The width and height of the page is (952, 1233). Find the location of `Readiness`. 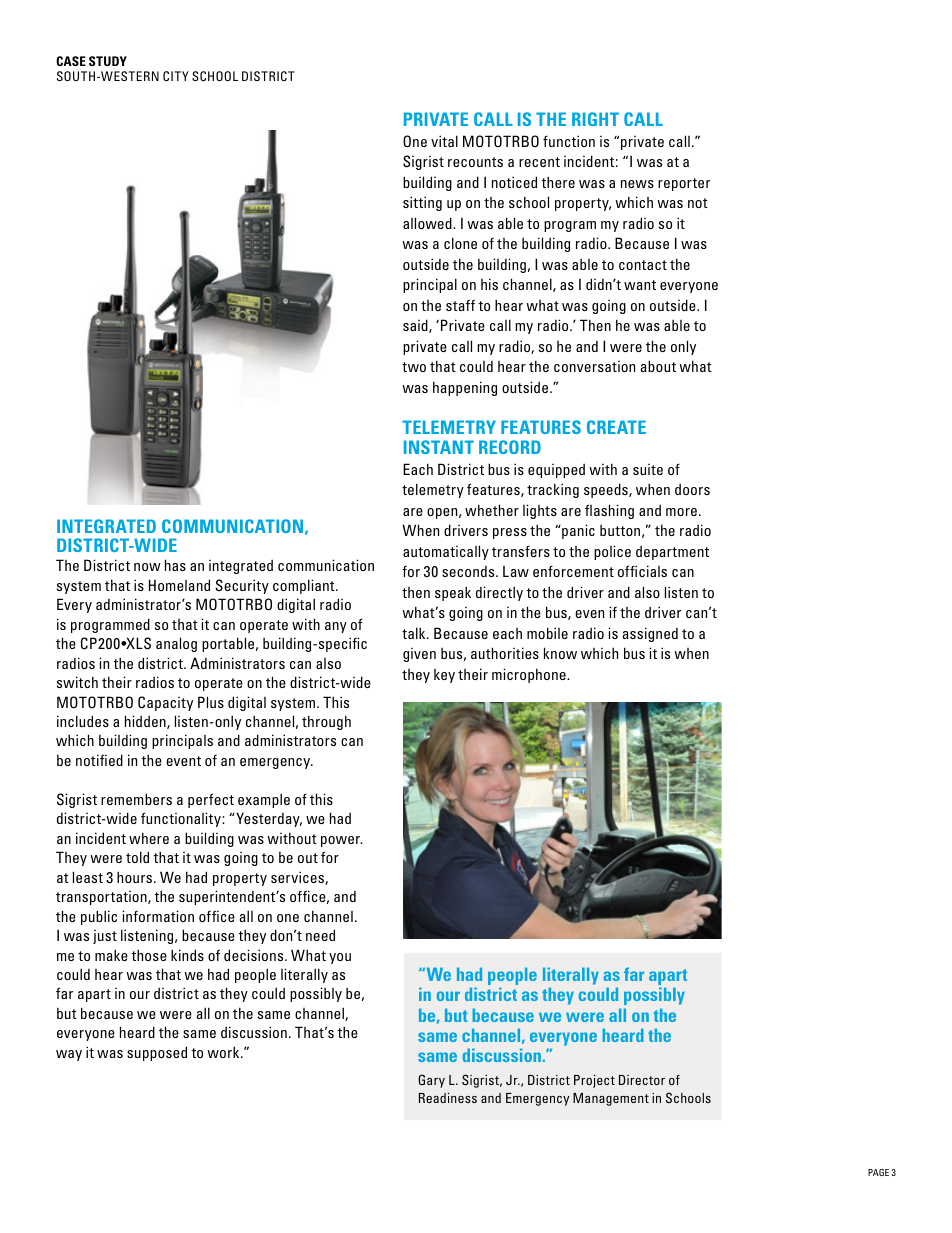

Readiness is located at coordinates (448, 1098).
